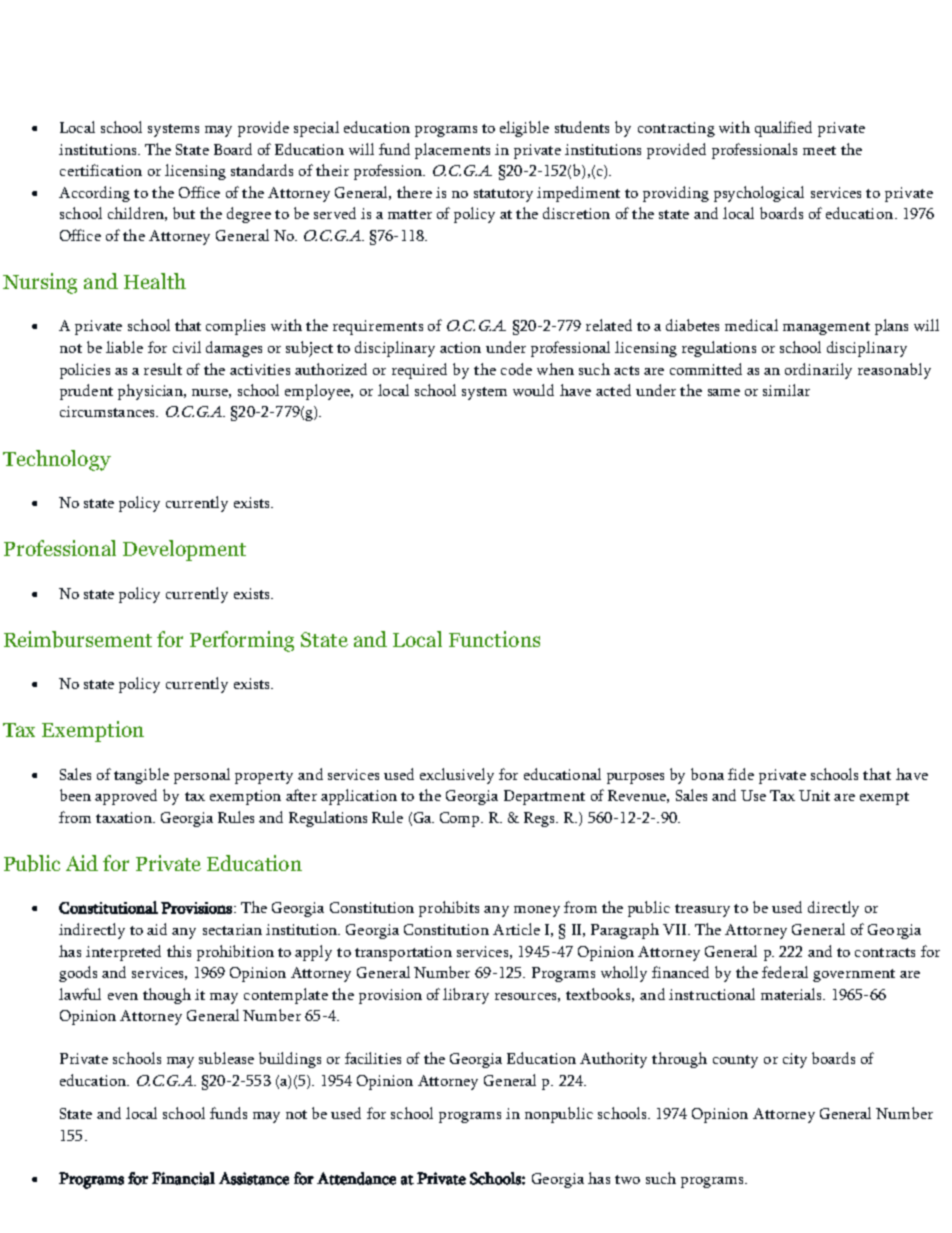 This document has height=1233, width=952. What do you see at coordinates (449, 909) in the document?
I see `prohibits` at bounding box center [449, 909].
